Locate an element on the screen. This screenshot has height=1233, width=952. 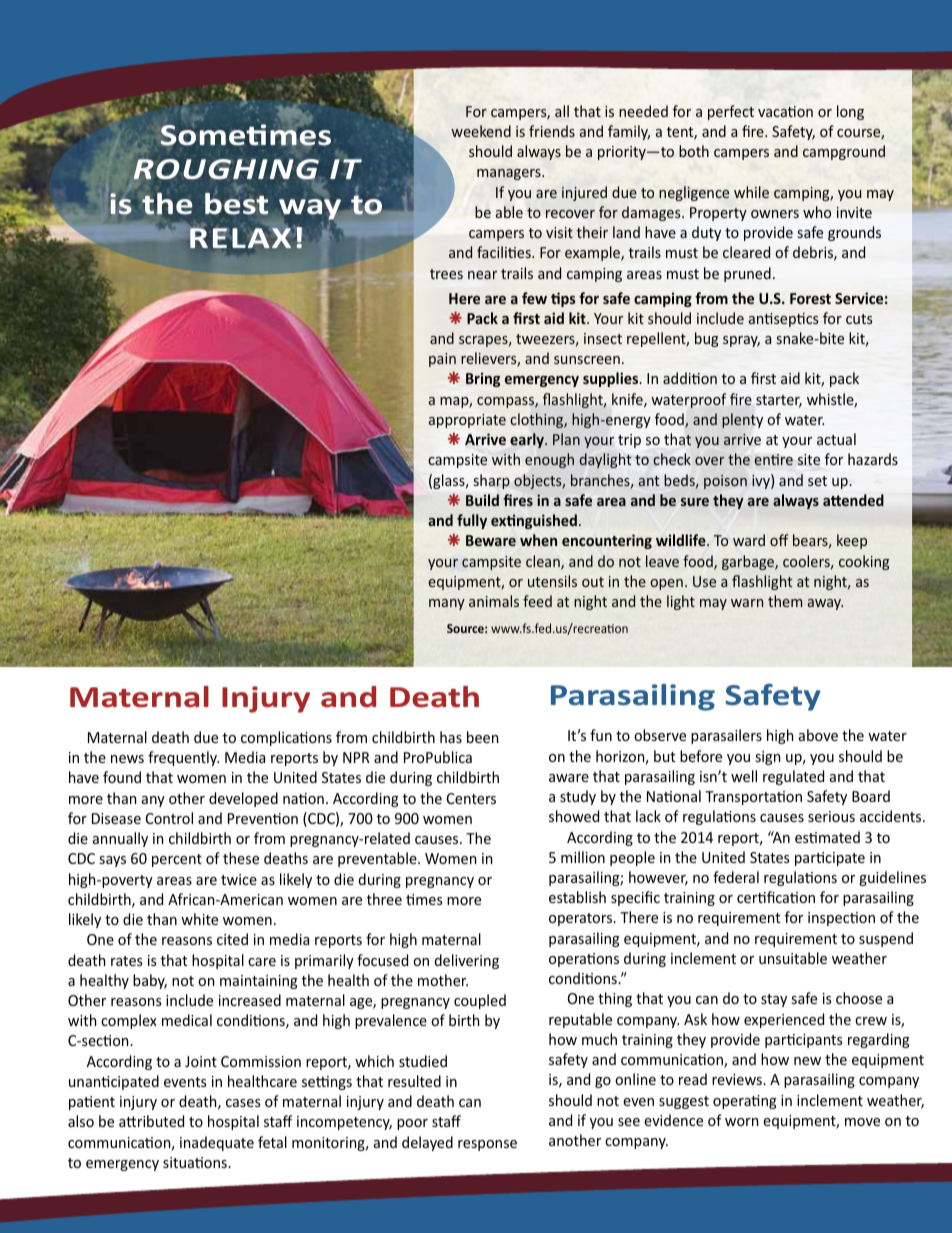
RELAX is located at coordinates (240, 238).
